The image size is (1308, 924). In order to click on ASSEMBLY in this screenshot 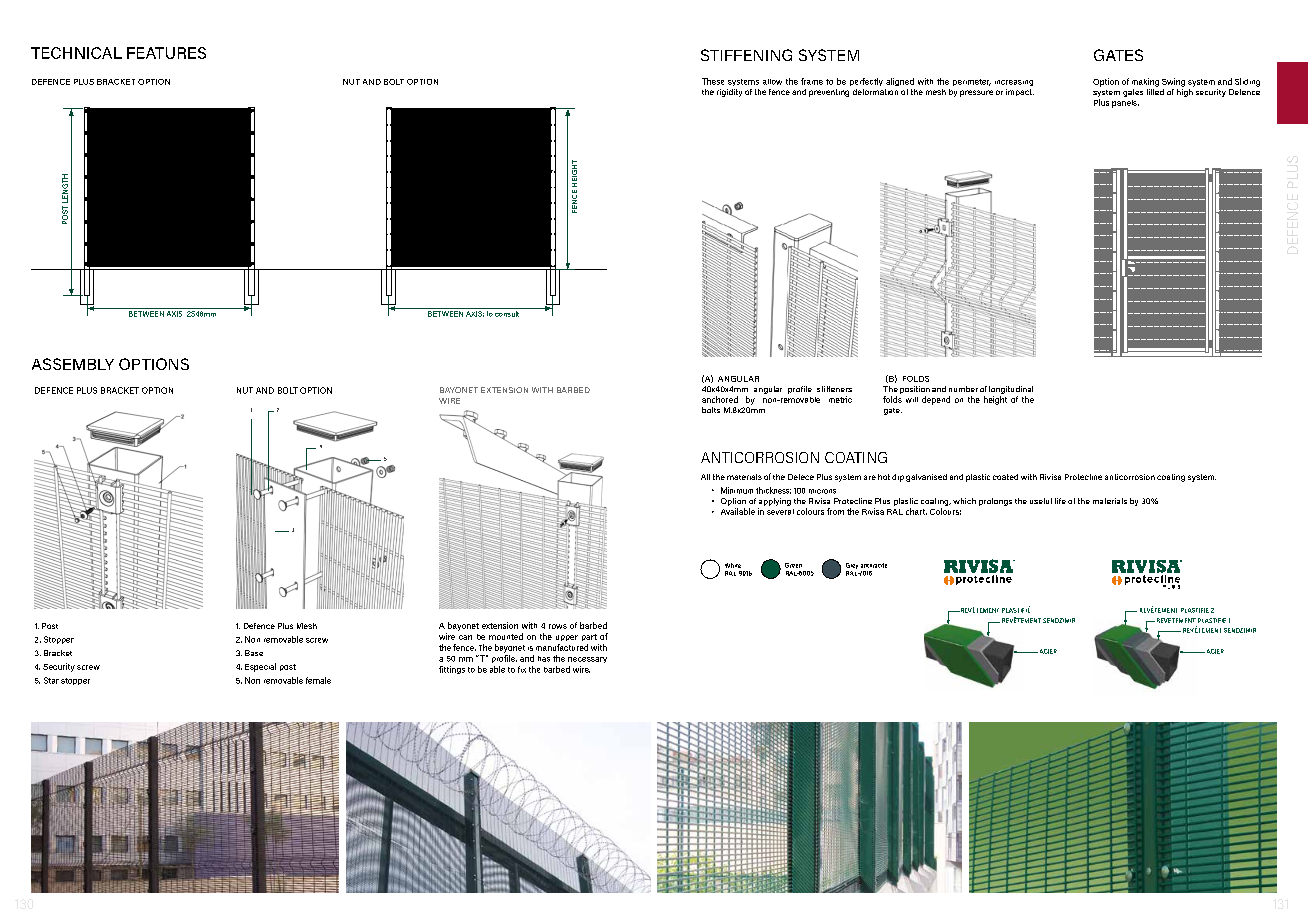, I will do `click(73, 364)`.
